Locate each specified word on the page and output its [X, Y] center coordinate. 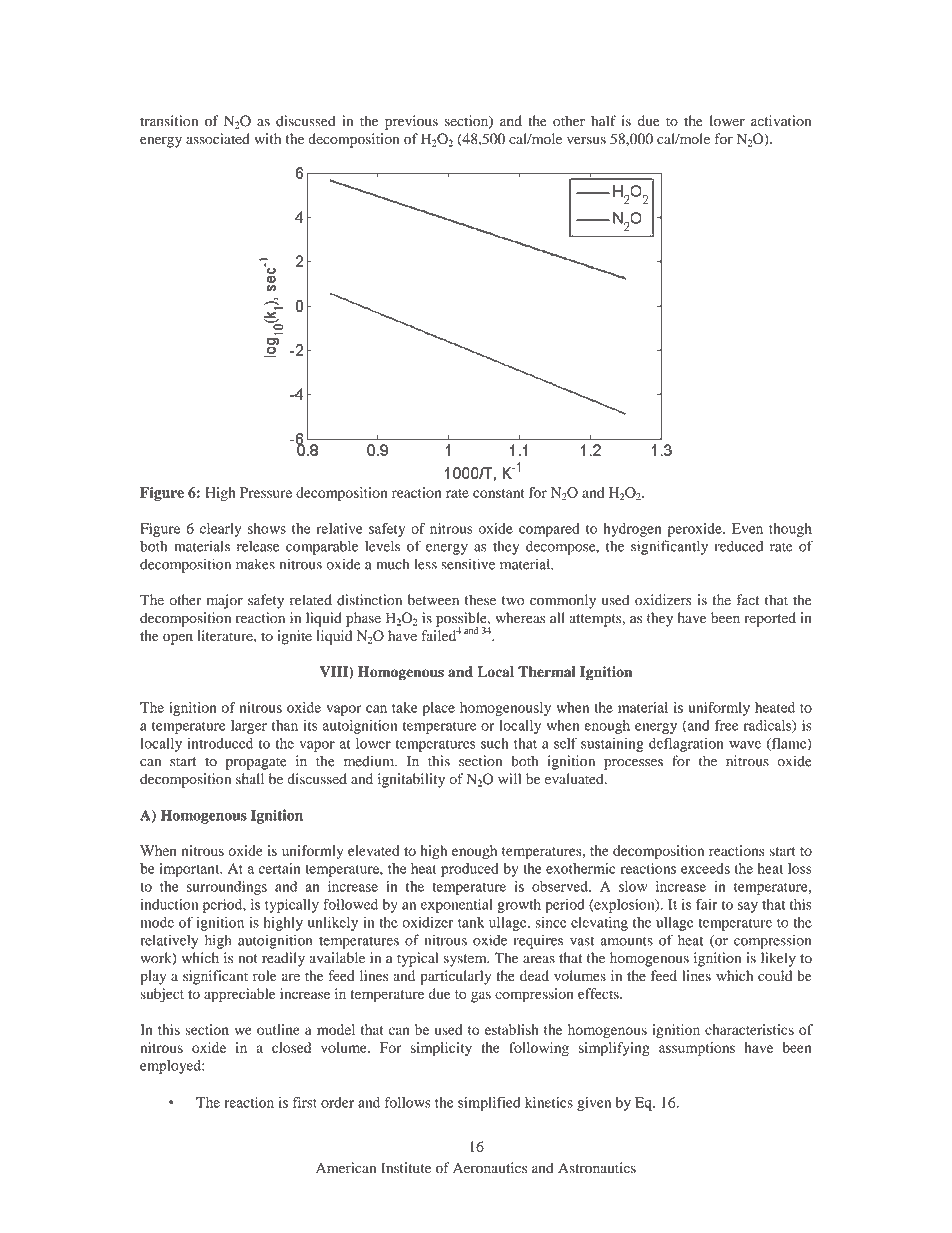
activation [781, 121]
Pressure [266, 492]
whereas [520, 618]
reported [770, 619]
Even [747, 528]
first [305, 1102]
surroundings [227, 888]
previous [411, 122]
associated [218, 139]
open [178, 639]
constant [498, 493]
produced [470, 870]
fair [707, 904]
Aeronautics [490, 1168]
